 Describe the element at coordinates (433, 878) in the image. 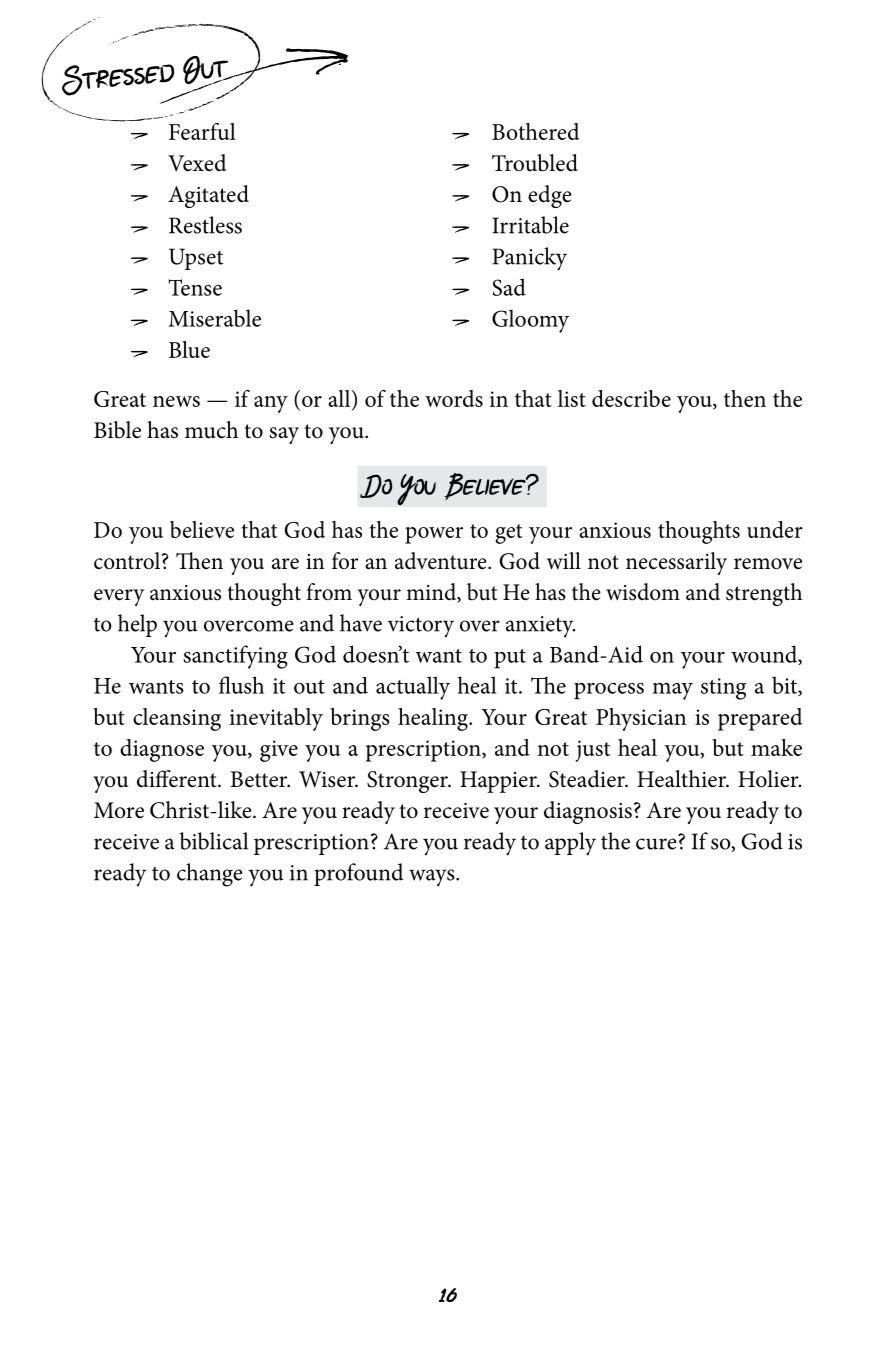

I see `ways` at that location.
